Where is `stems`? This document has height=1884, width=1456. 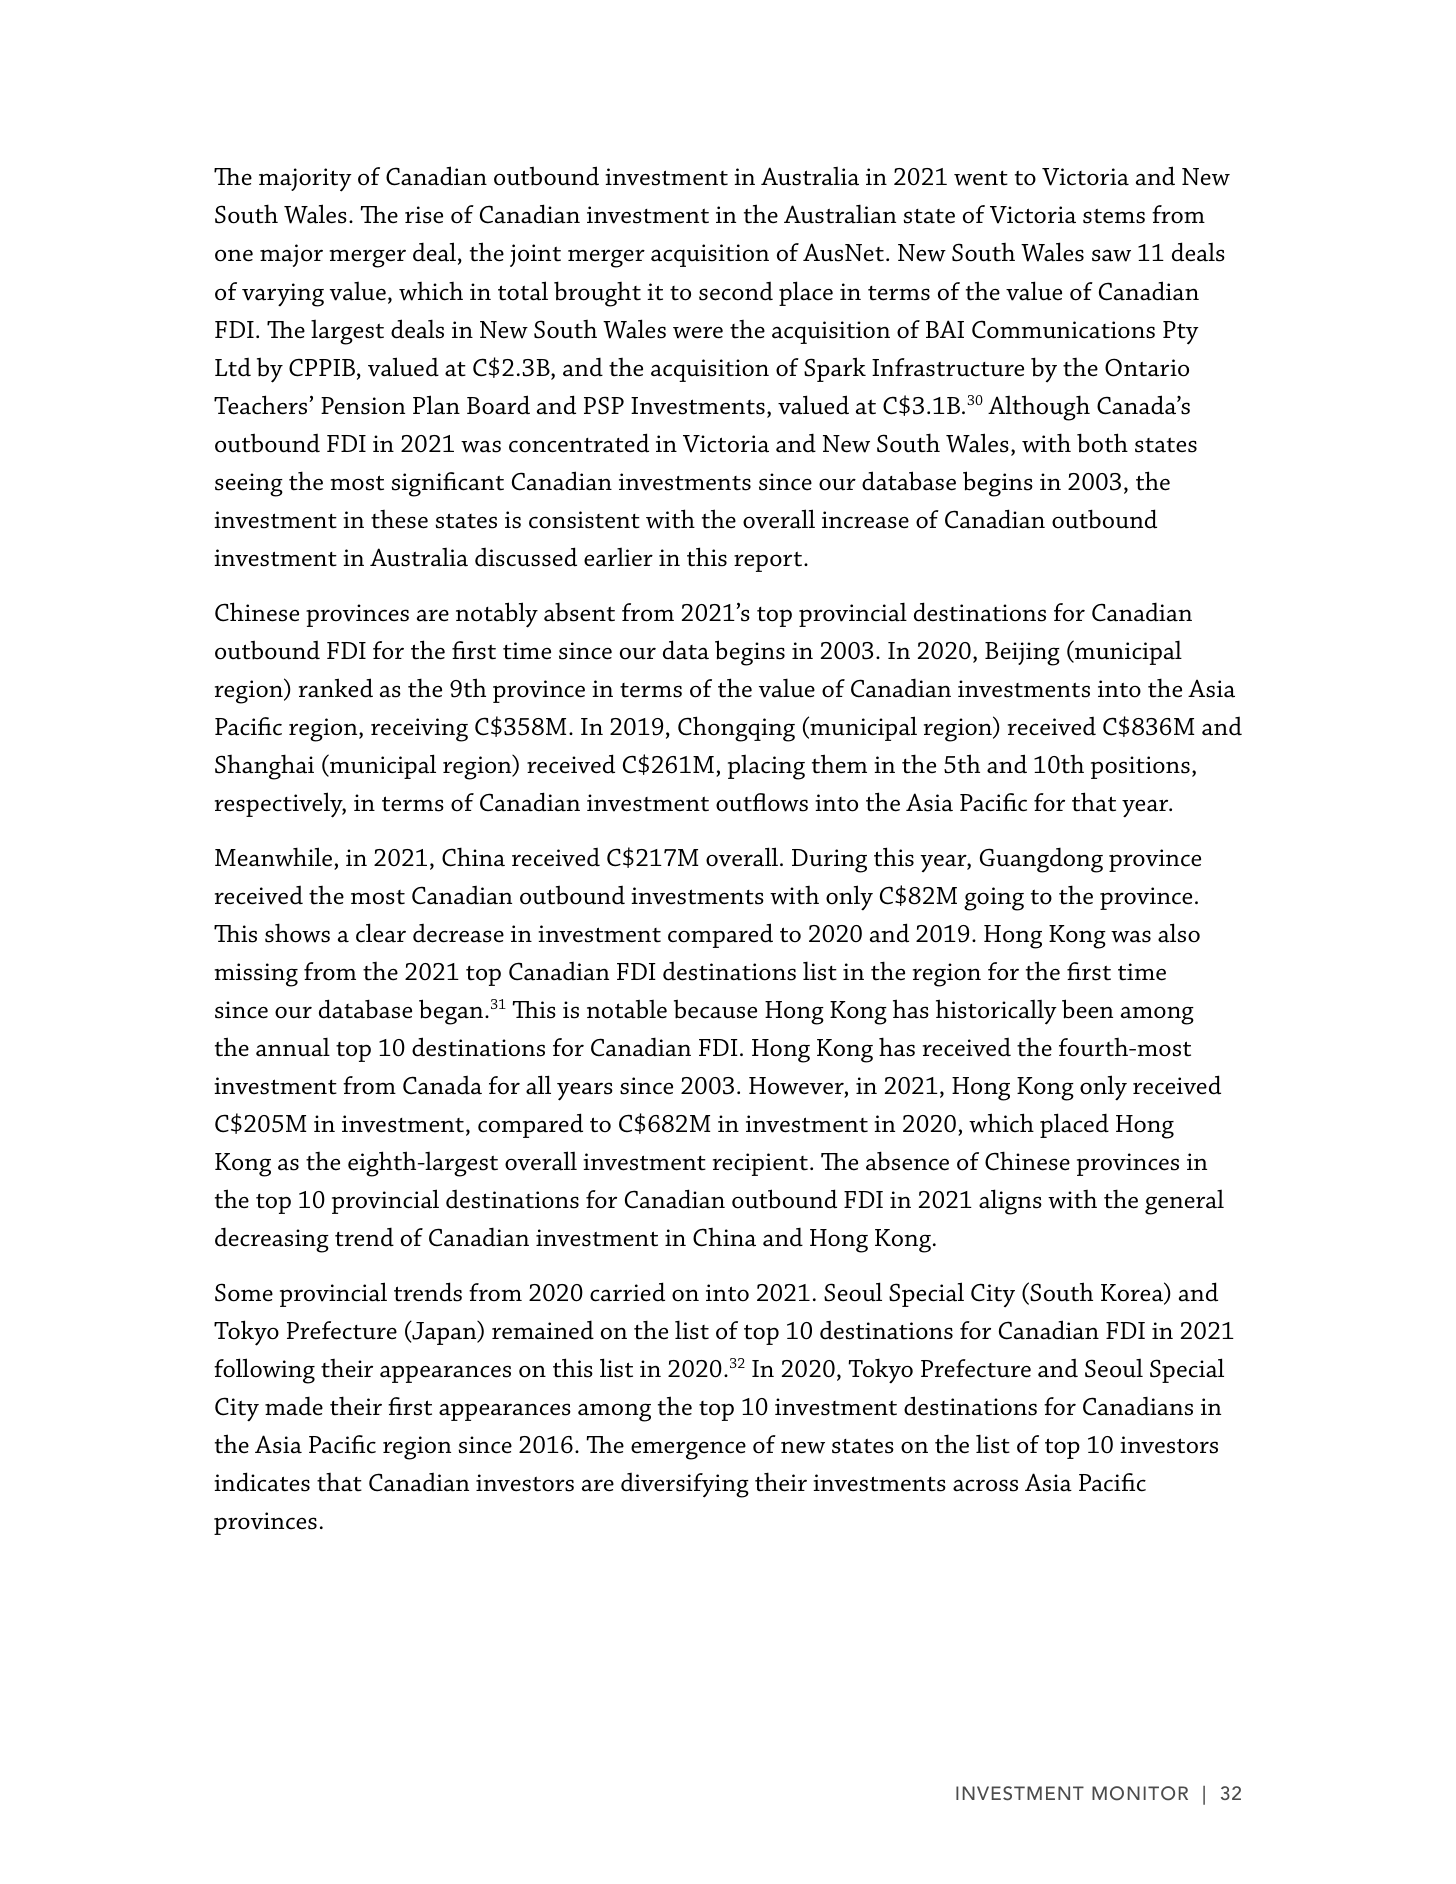 stems is located at coordinates (1114, 216).
